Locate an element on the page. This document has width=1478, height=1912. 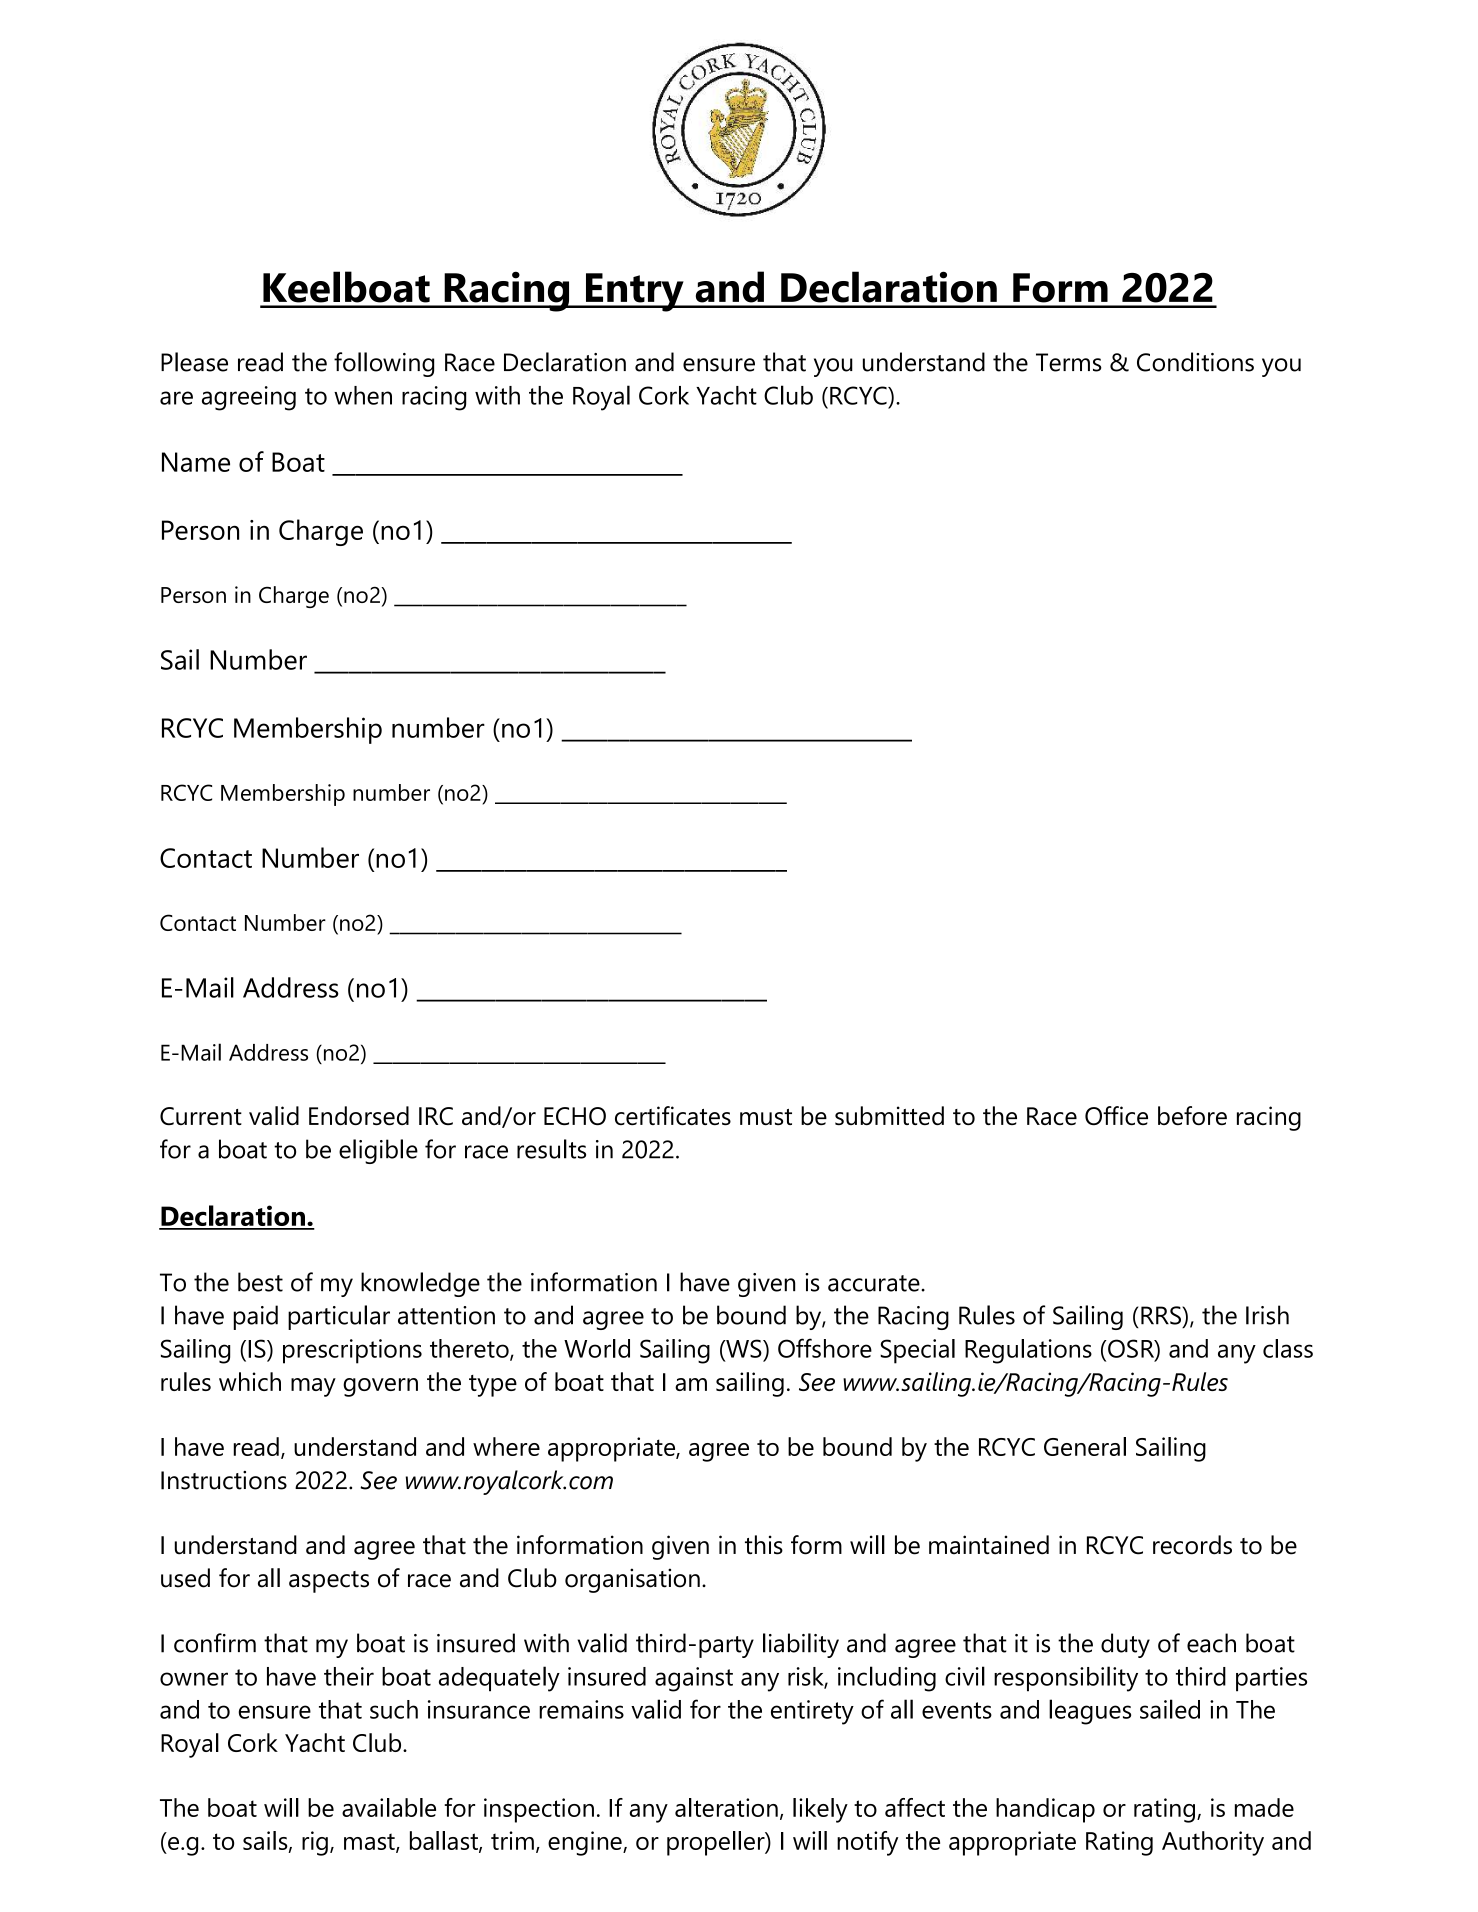
Conditions is located at coordinates (1195, 362).
